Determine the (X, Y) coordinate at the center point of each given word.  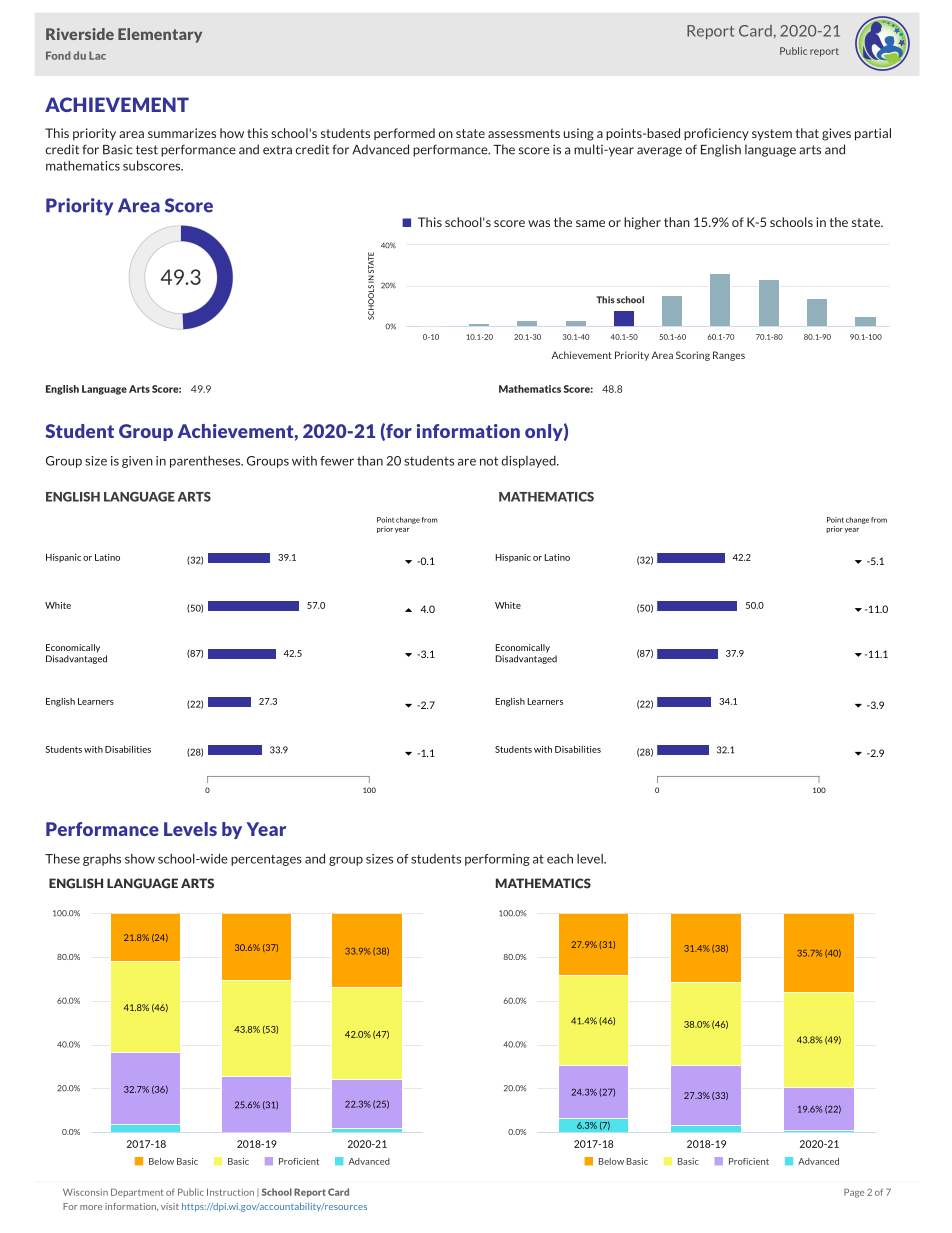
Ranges (729, 356)
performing (497, 860)
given (137, 462)
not (489, 461)
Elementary (160, 35)
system (772, 135)
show (140, 859)
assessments (524, 133)
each (560, 859)
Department (137, 1192)
